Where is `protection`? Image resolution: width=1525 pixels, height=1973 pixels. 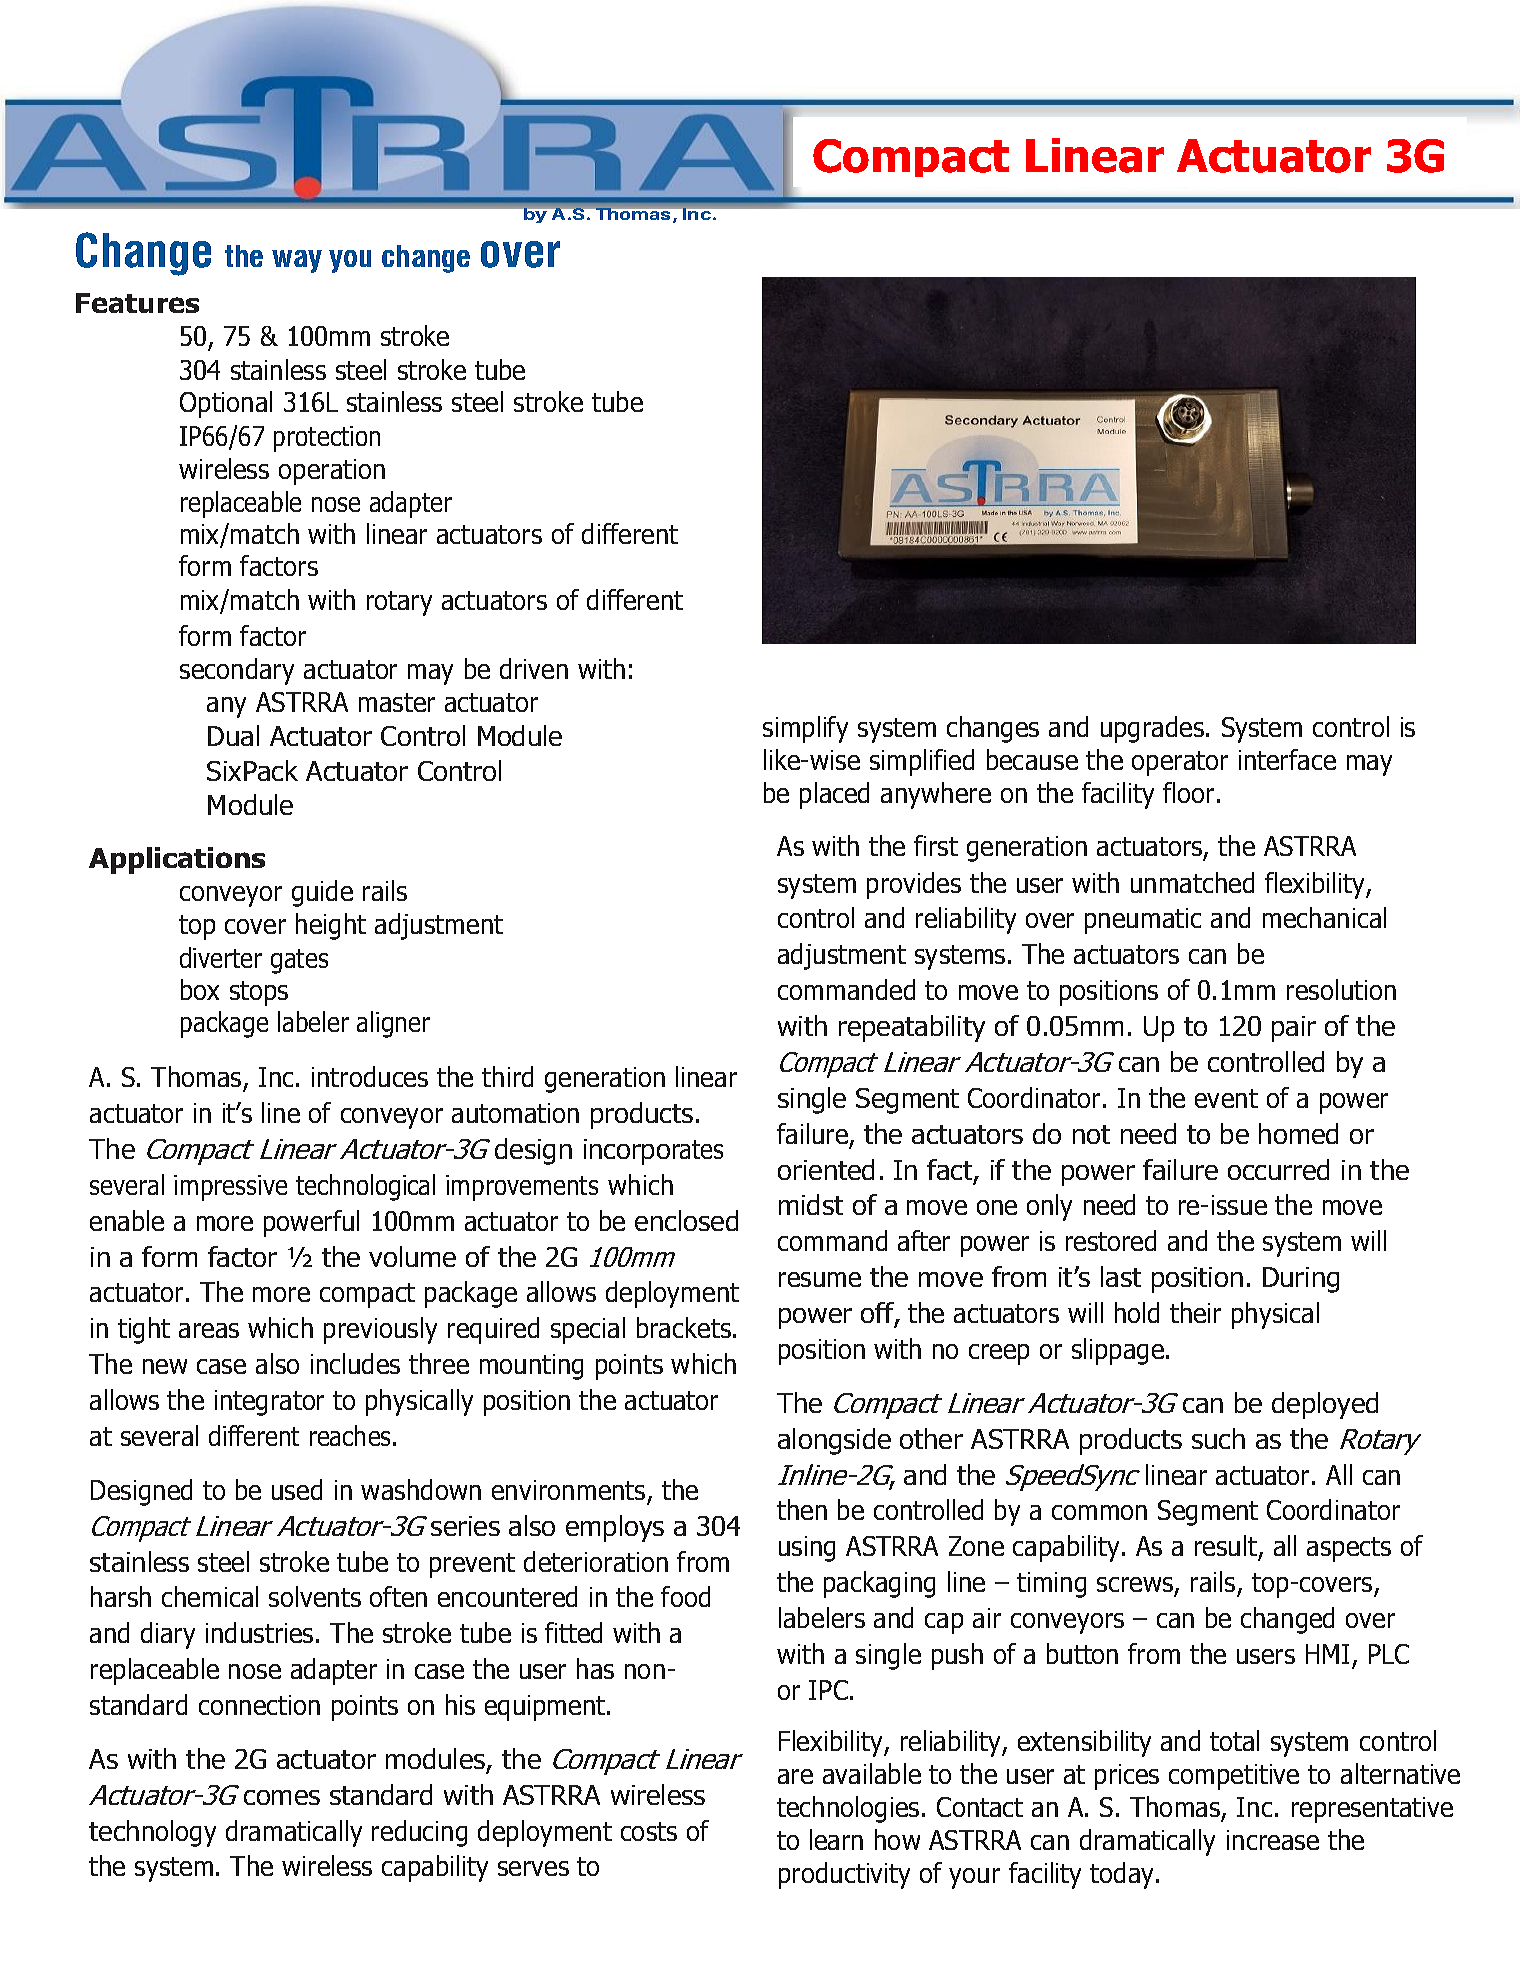
protection is located at coordinates (327, 439).
